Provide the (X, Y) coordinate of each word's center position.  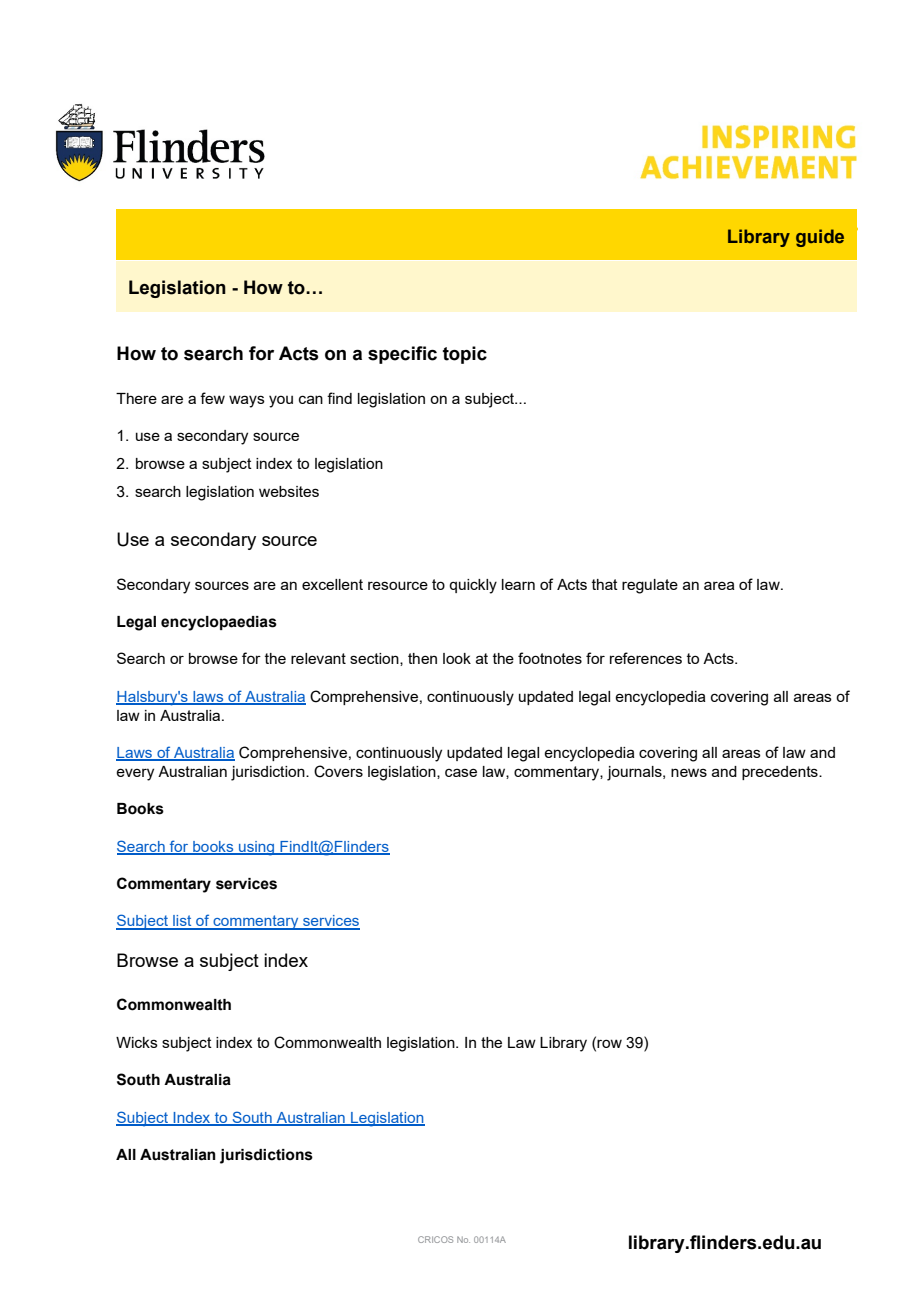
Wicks (137, 1042)
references (646, 658)
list (182, 922)
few (212, 398)
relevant (318, 658)
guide (820, 238)
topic (465, 355)
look (457, 658)
